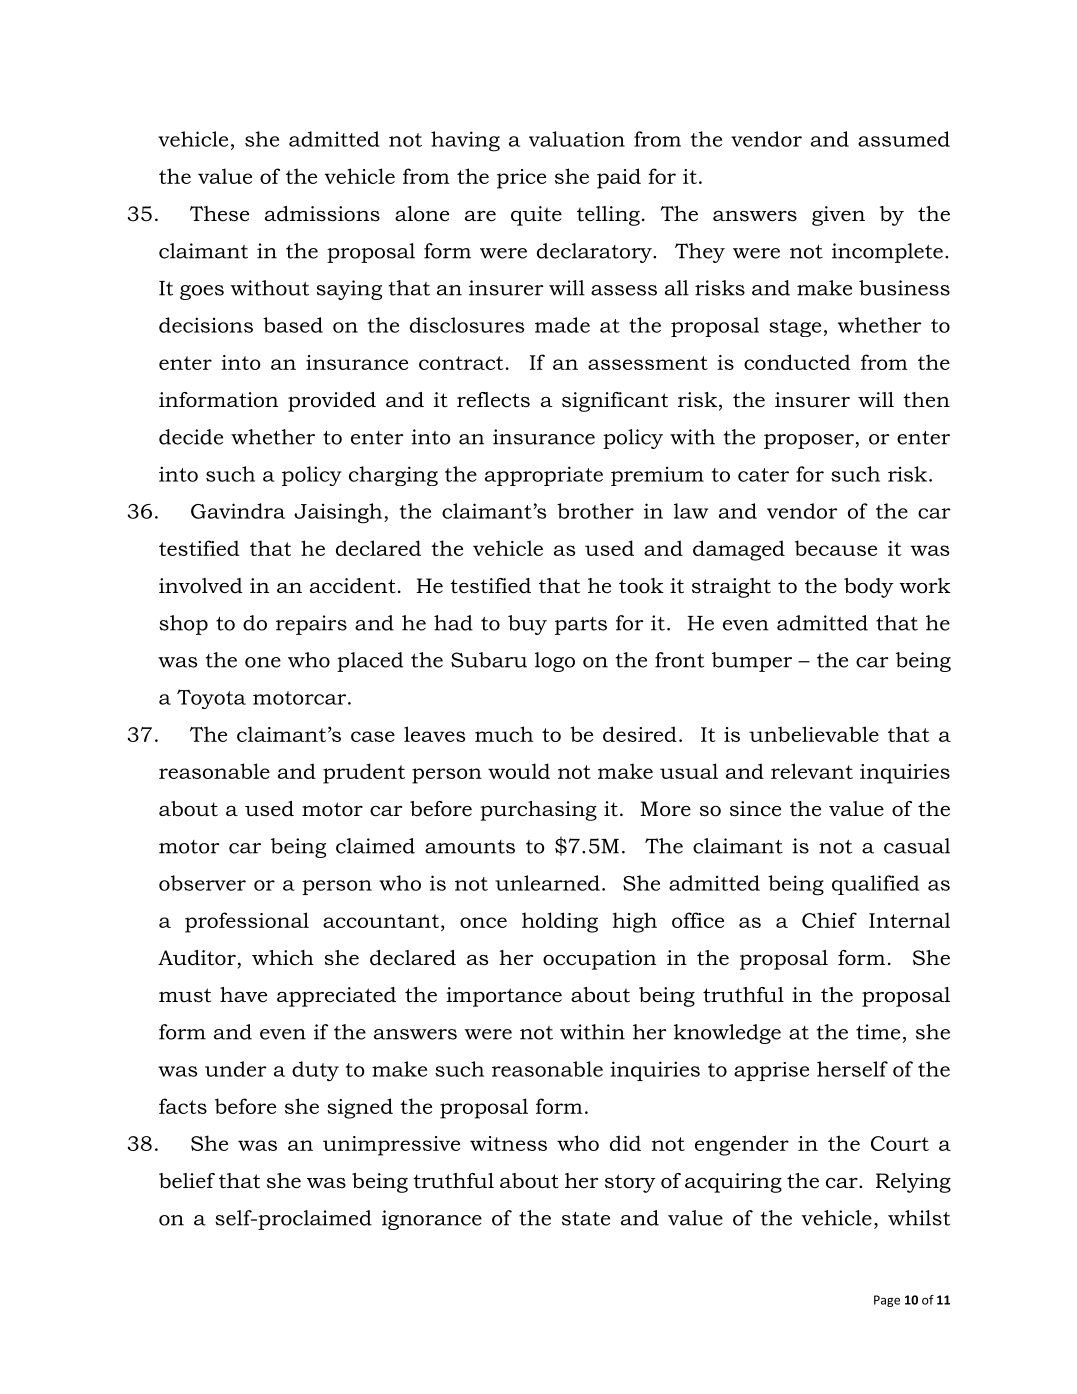  What do you see at coordinates (322, 214) in the image?
I see `admissions` at bounding box center [322, 214].
